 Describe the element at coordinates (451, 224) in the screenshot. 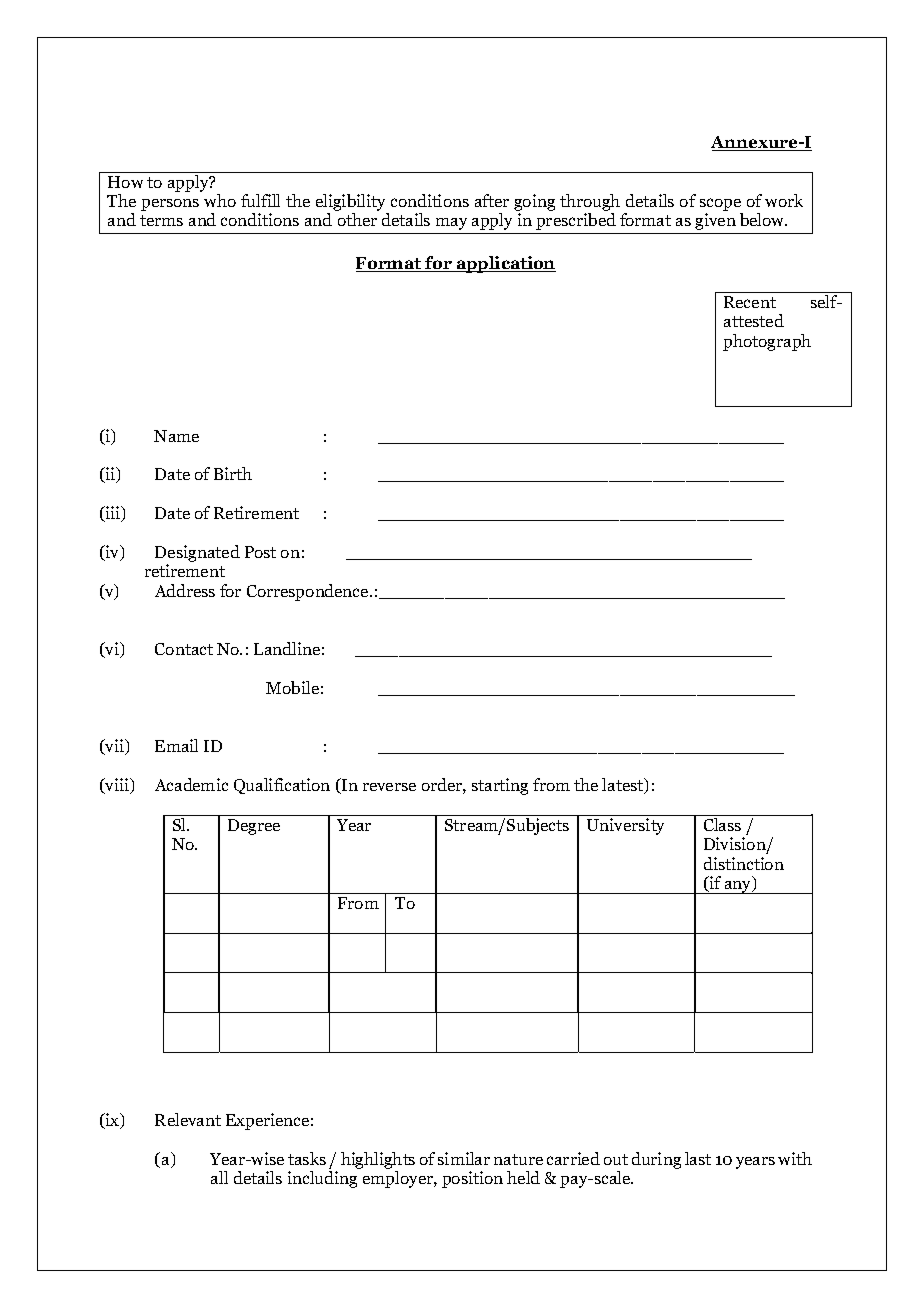

I see `may` at that location.
